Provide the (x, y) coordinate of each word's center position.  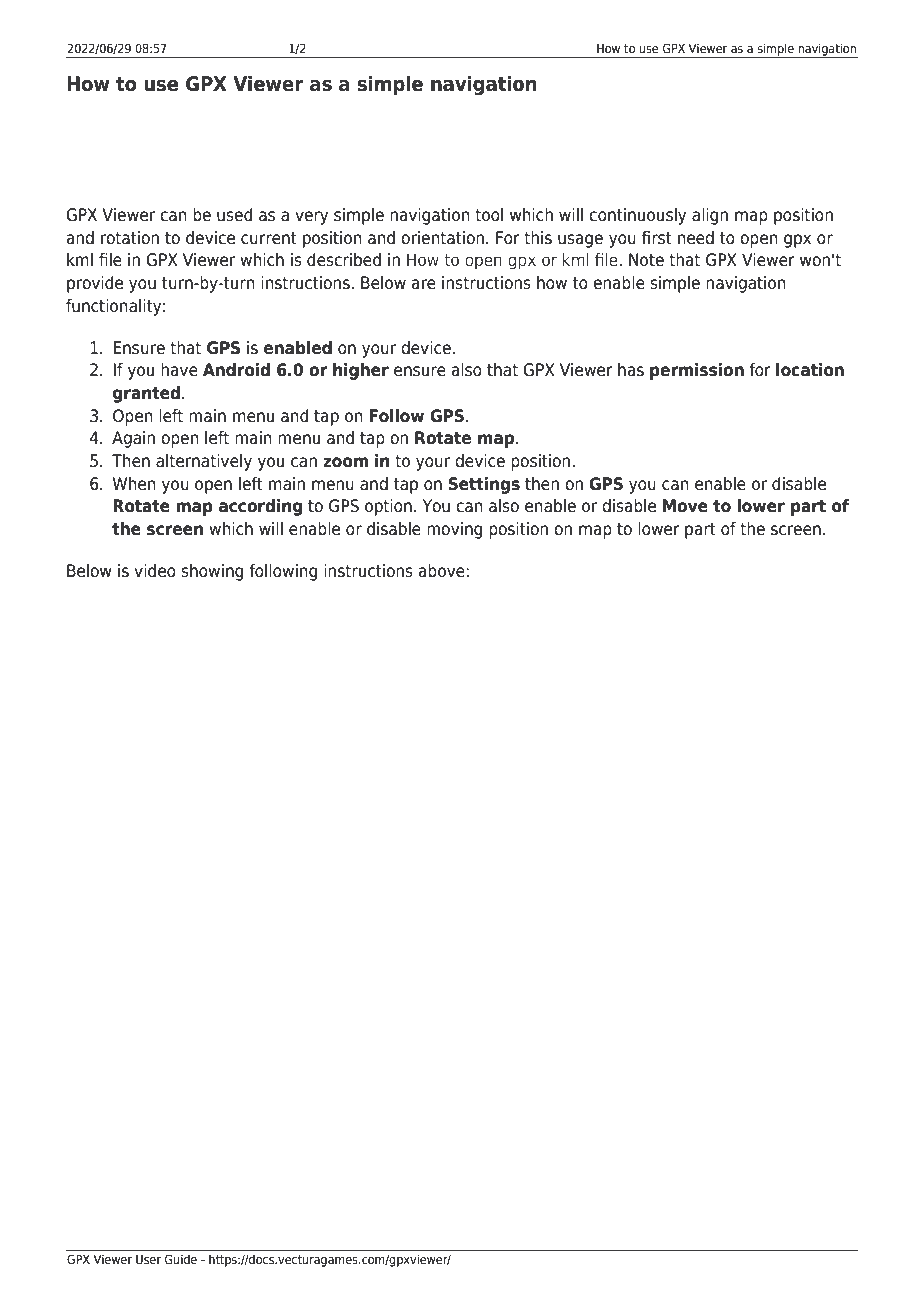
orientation (442, 238)
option (388, 507)
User (148, 1259)
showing (212, 572)
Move (685, 506)
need (696, 238)
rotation (130, 238)
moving (454, 530)
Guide (181, 1259)
